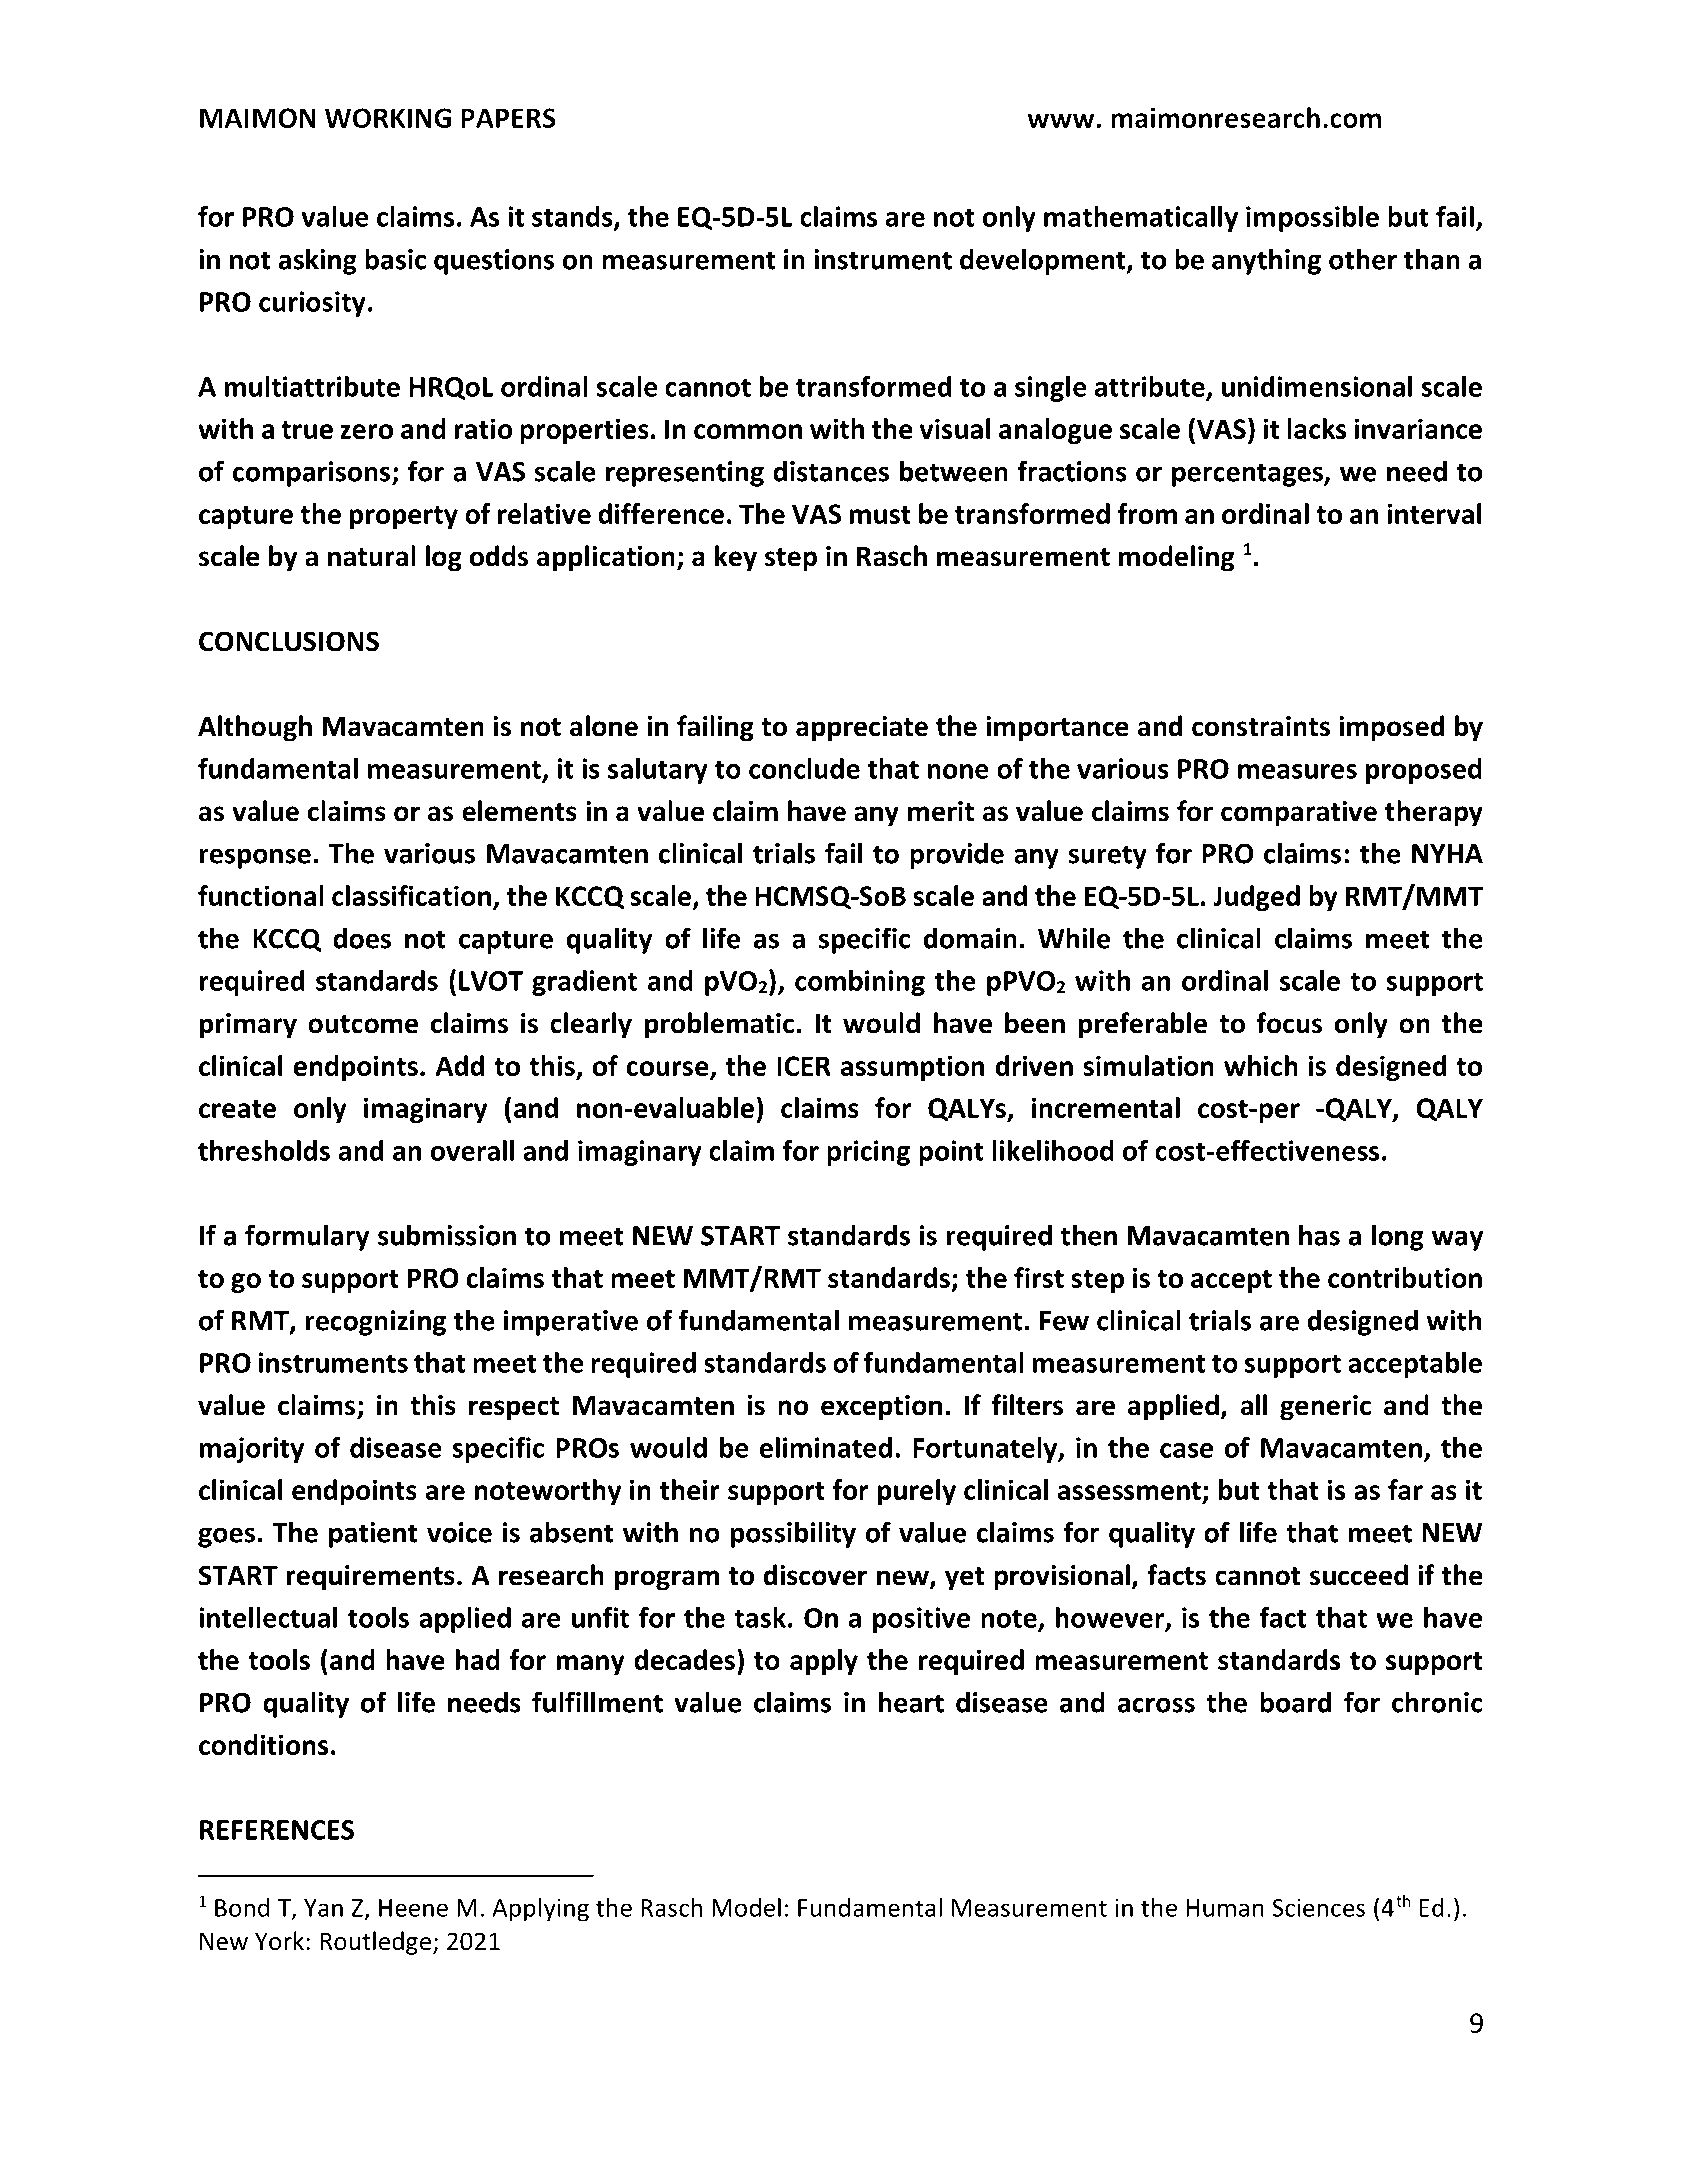  What do you see at coordinates (363, 1024) in the document?
I see `outcome` at bounding box center [363, 1024].
